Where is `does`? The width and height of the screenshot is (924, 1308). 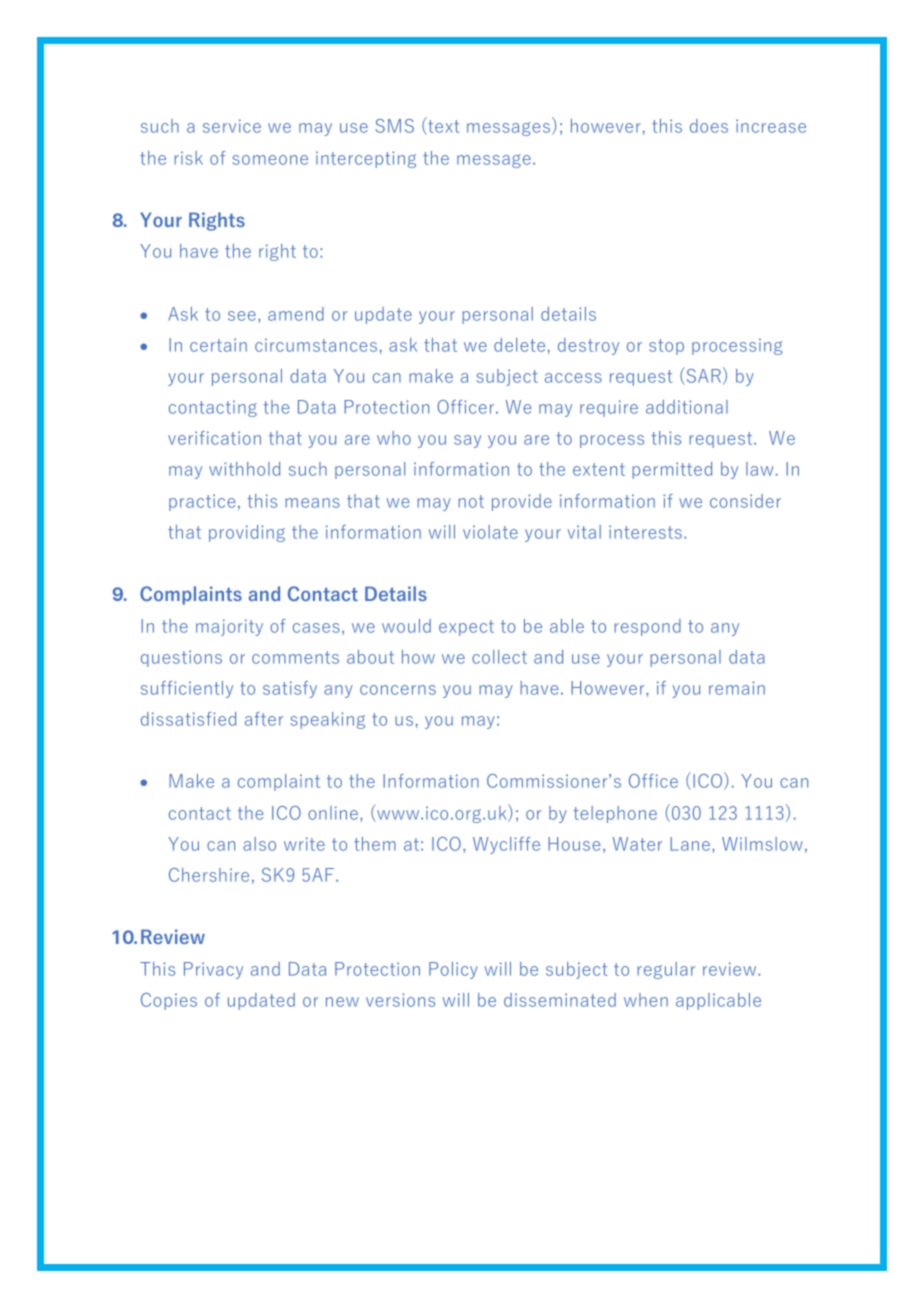
does is located at coordinates (709, 126).
